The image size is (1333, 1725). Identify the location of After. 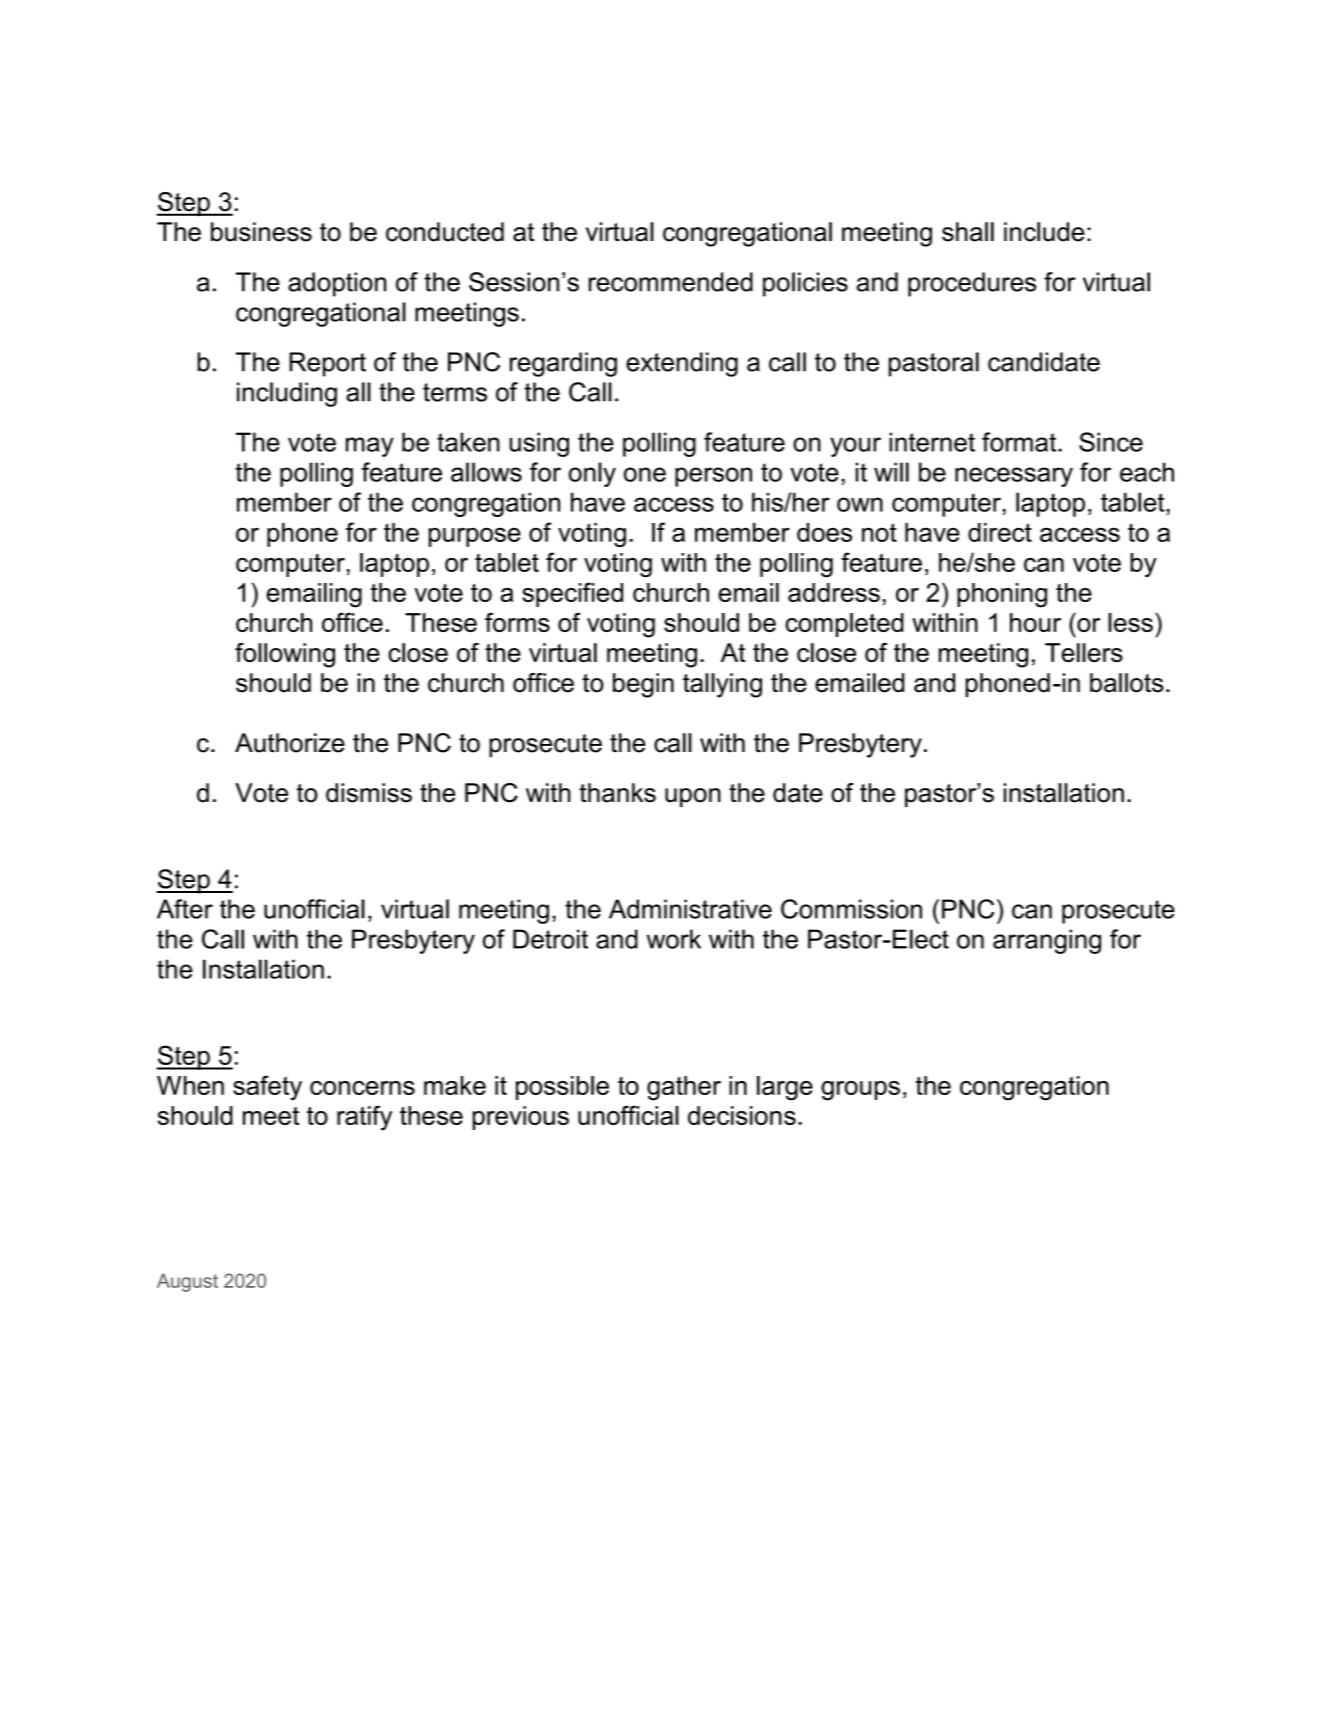
(185, 909).
